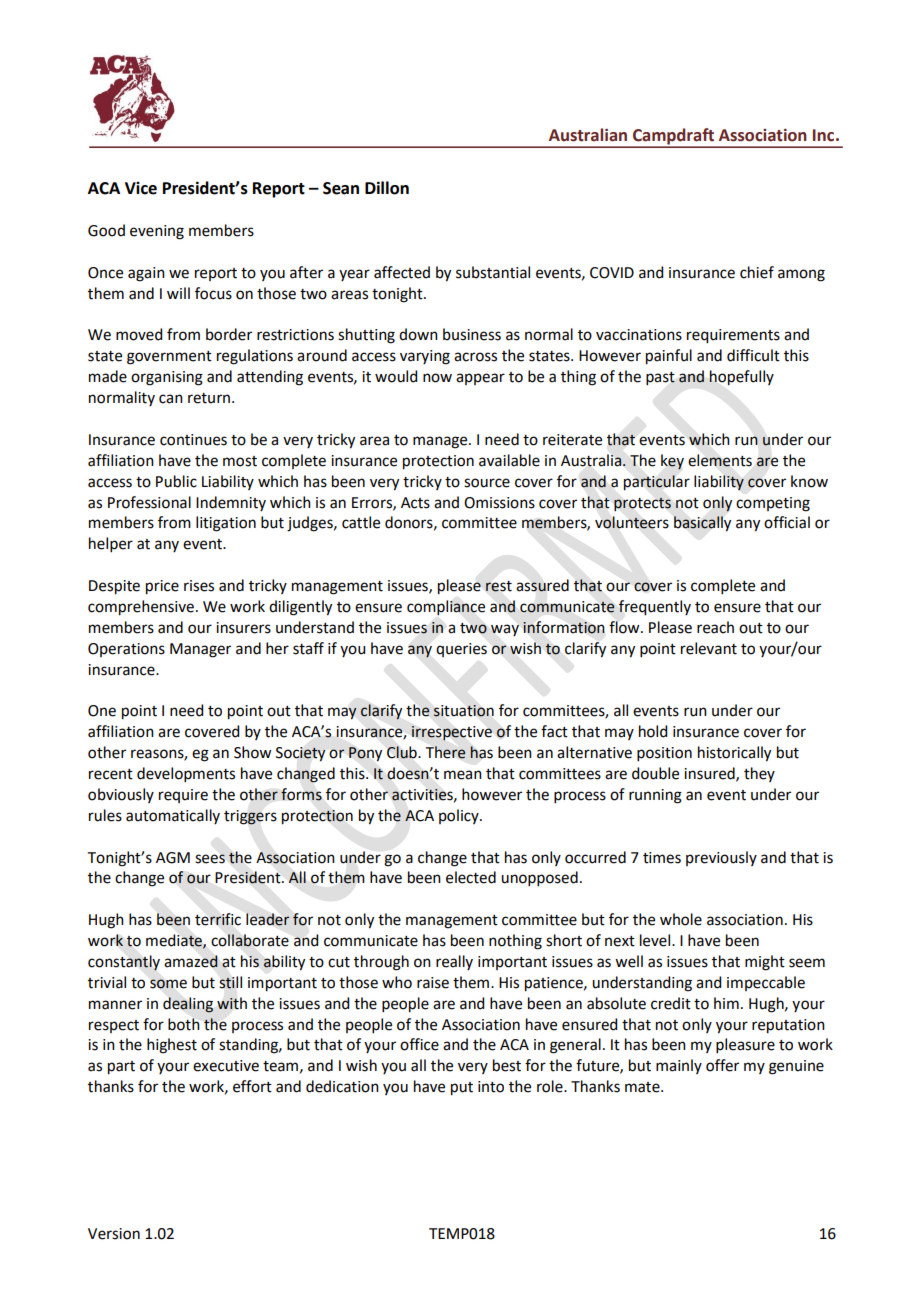  I want to click on previously, so click(721, 858).
